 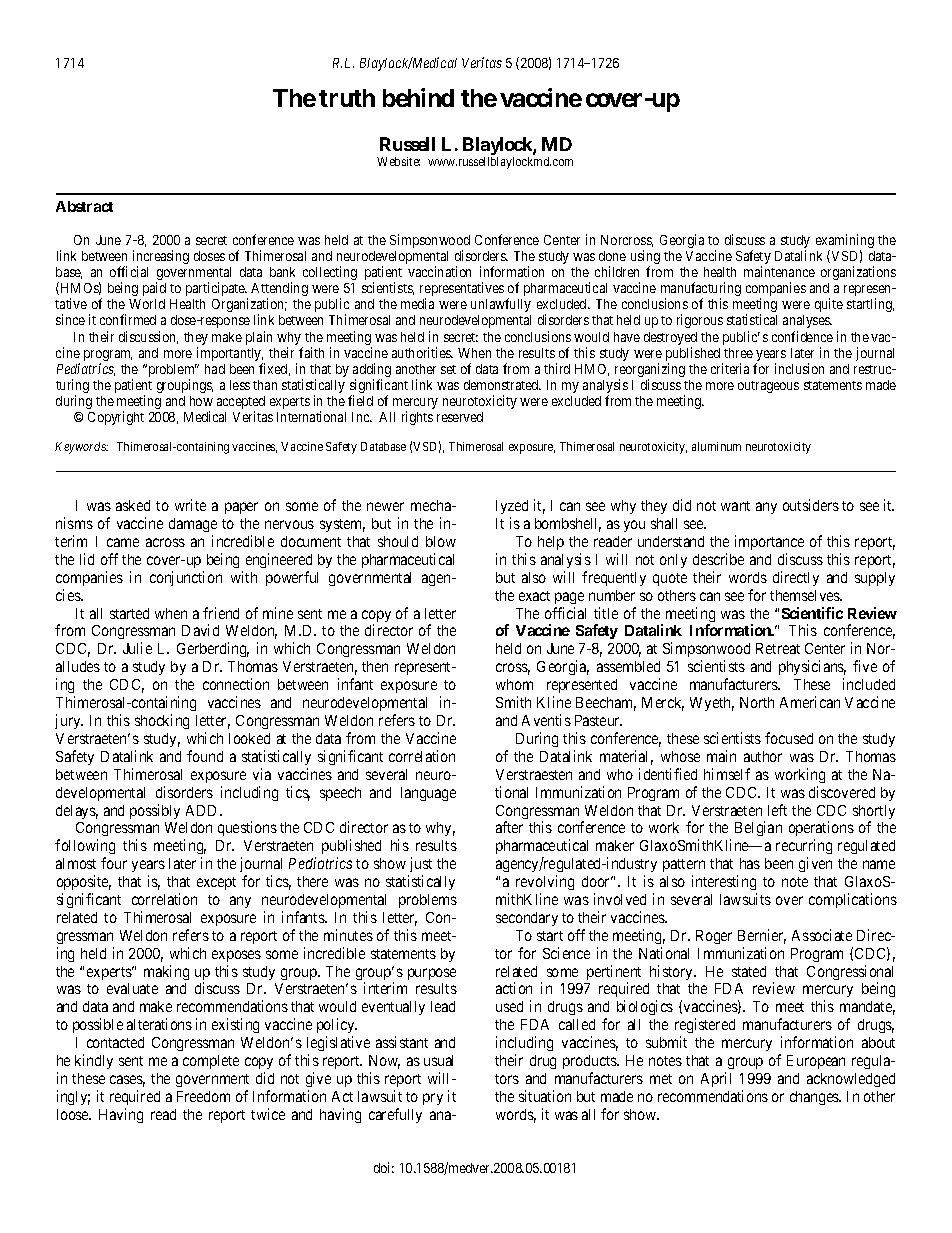 I want to click on pry, so click(x=433, y=1099).
